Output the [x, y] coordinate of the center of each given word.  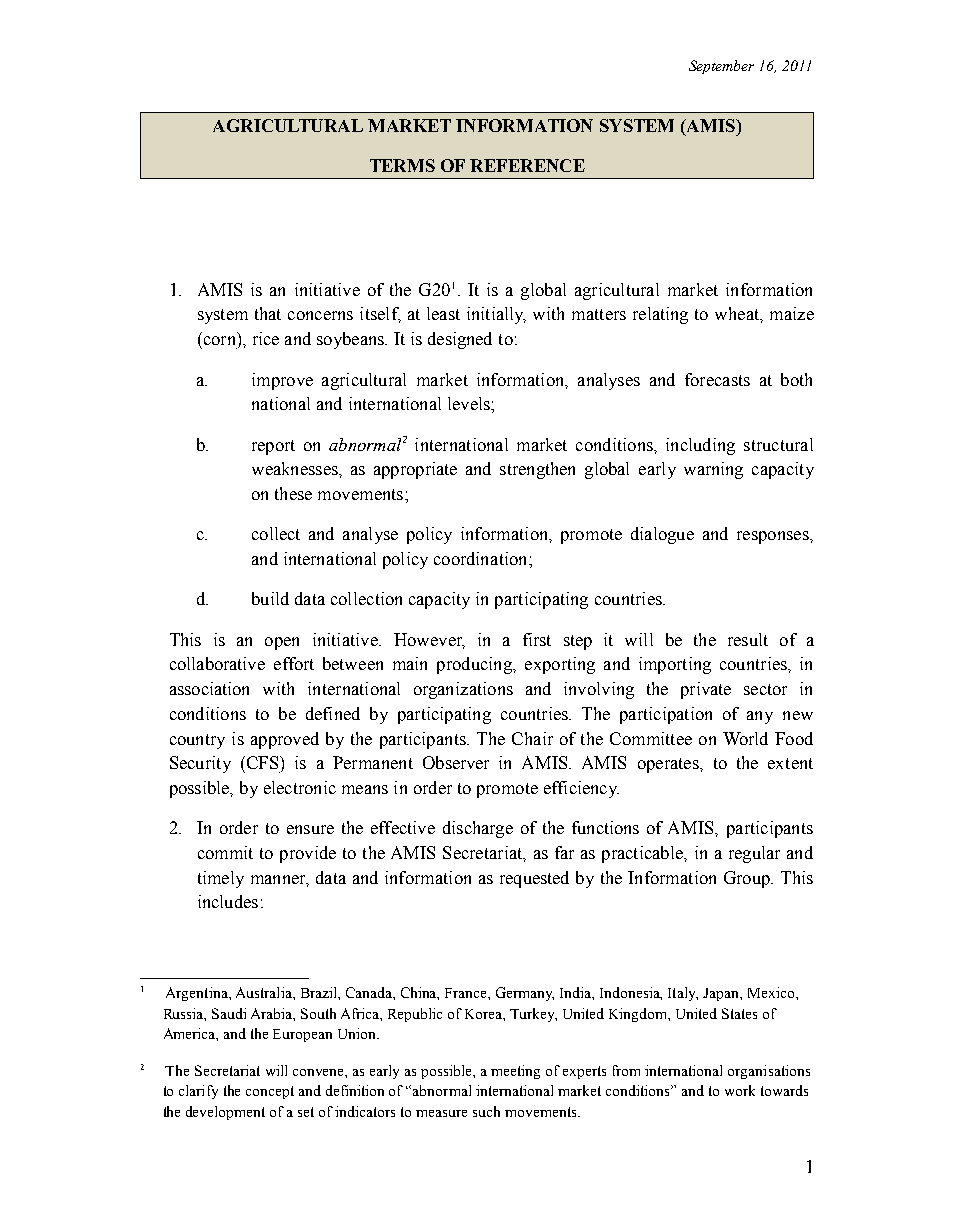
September [721, 67]
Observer [456, 762]
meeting [515, 1072]
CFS [262, 762]
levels [470, 403]
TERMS [402, 165]
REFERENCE [527, 165]
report [273, 447]
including [700, 446]
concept [270, 1092]
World [745, 738]
